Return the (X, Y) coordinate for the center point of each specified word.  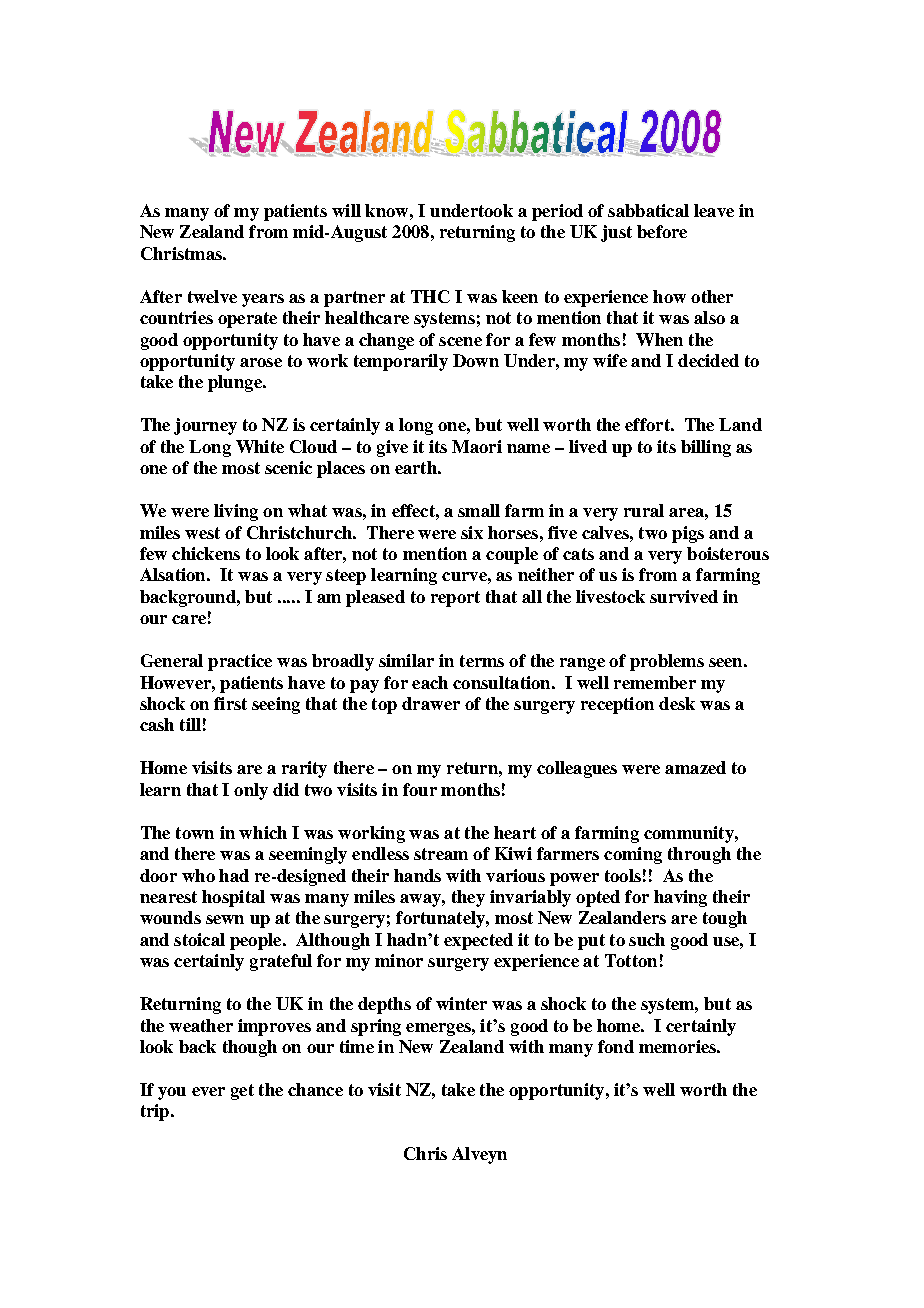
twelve (212, 296)
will (346, 210)
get (242, 1092)
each (430, 682)
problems (667, 662)
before (662, 231)
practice (240, 662)
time (357, 1046)
